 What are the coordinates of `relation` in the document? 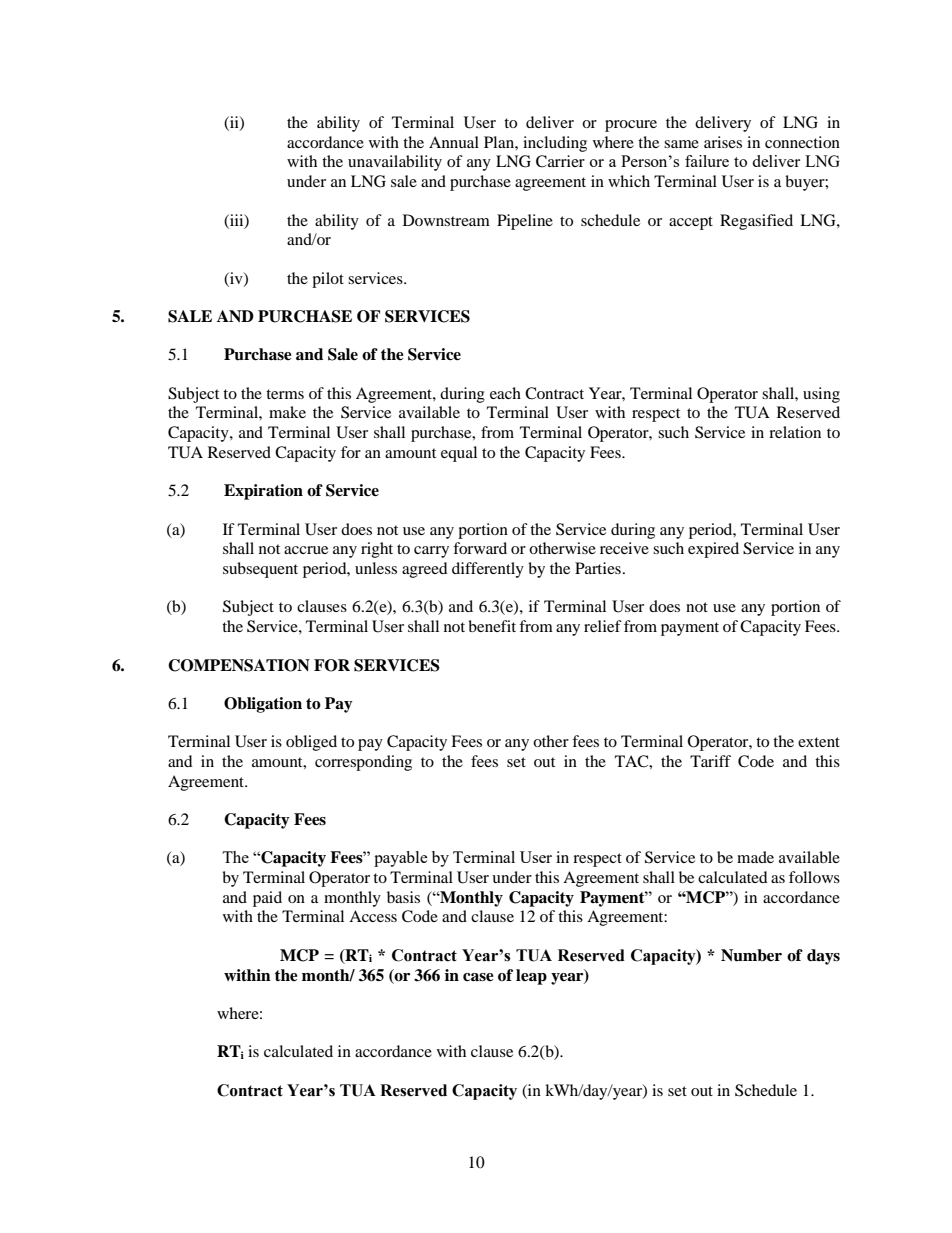 It's located at (795, 432).
